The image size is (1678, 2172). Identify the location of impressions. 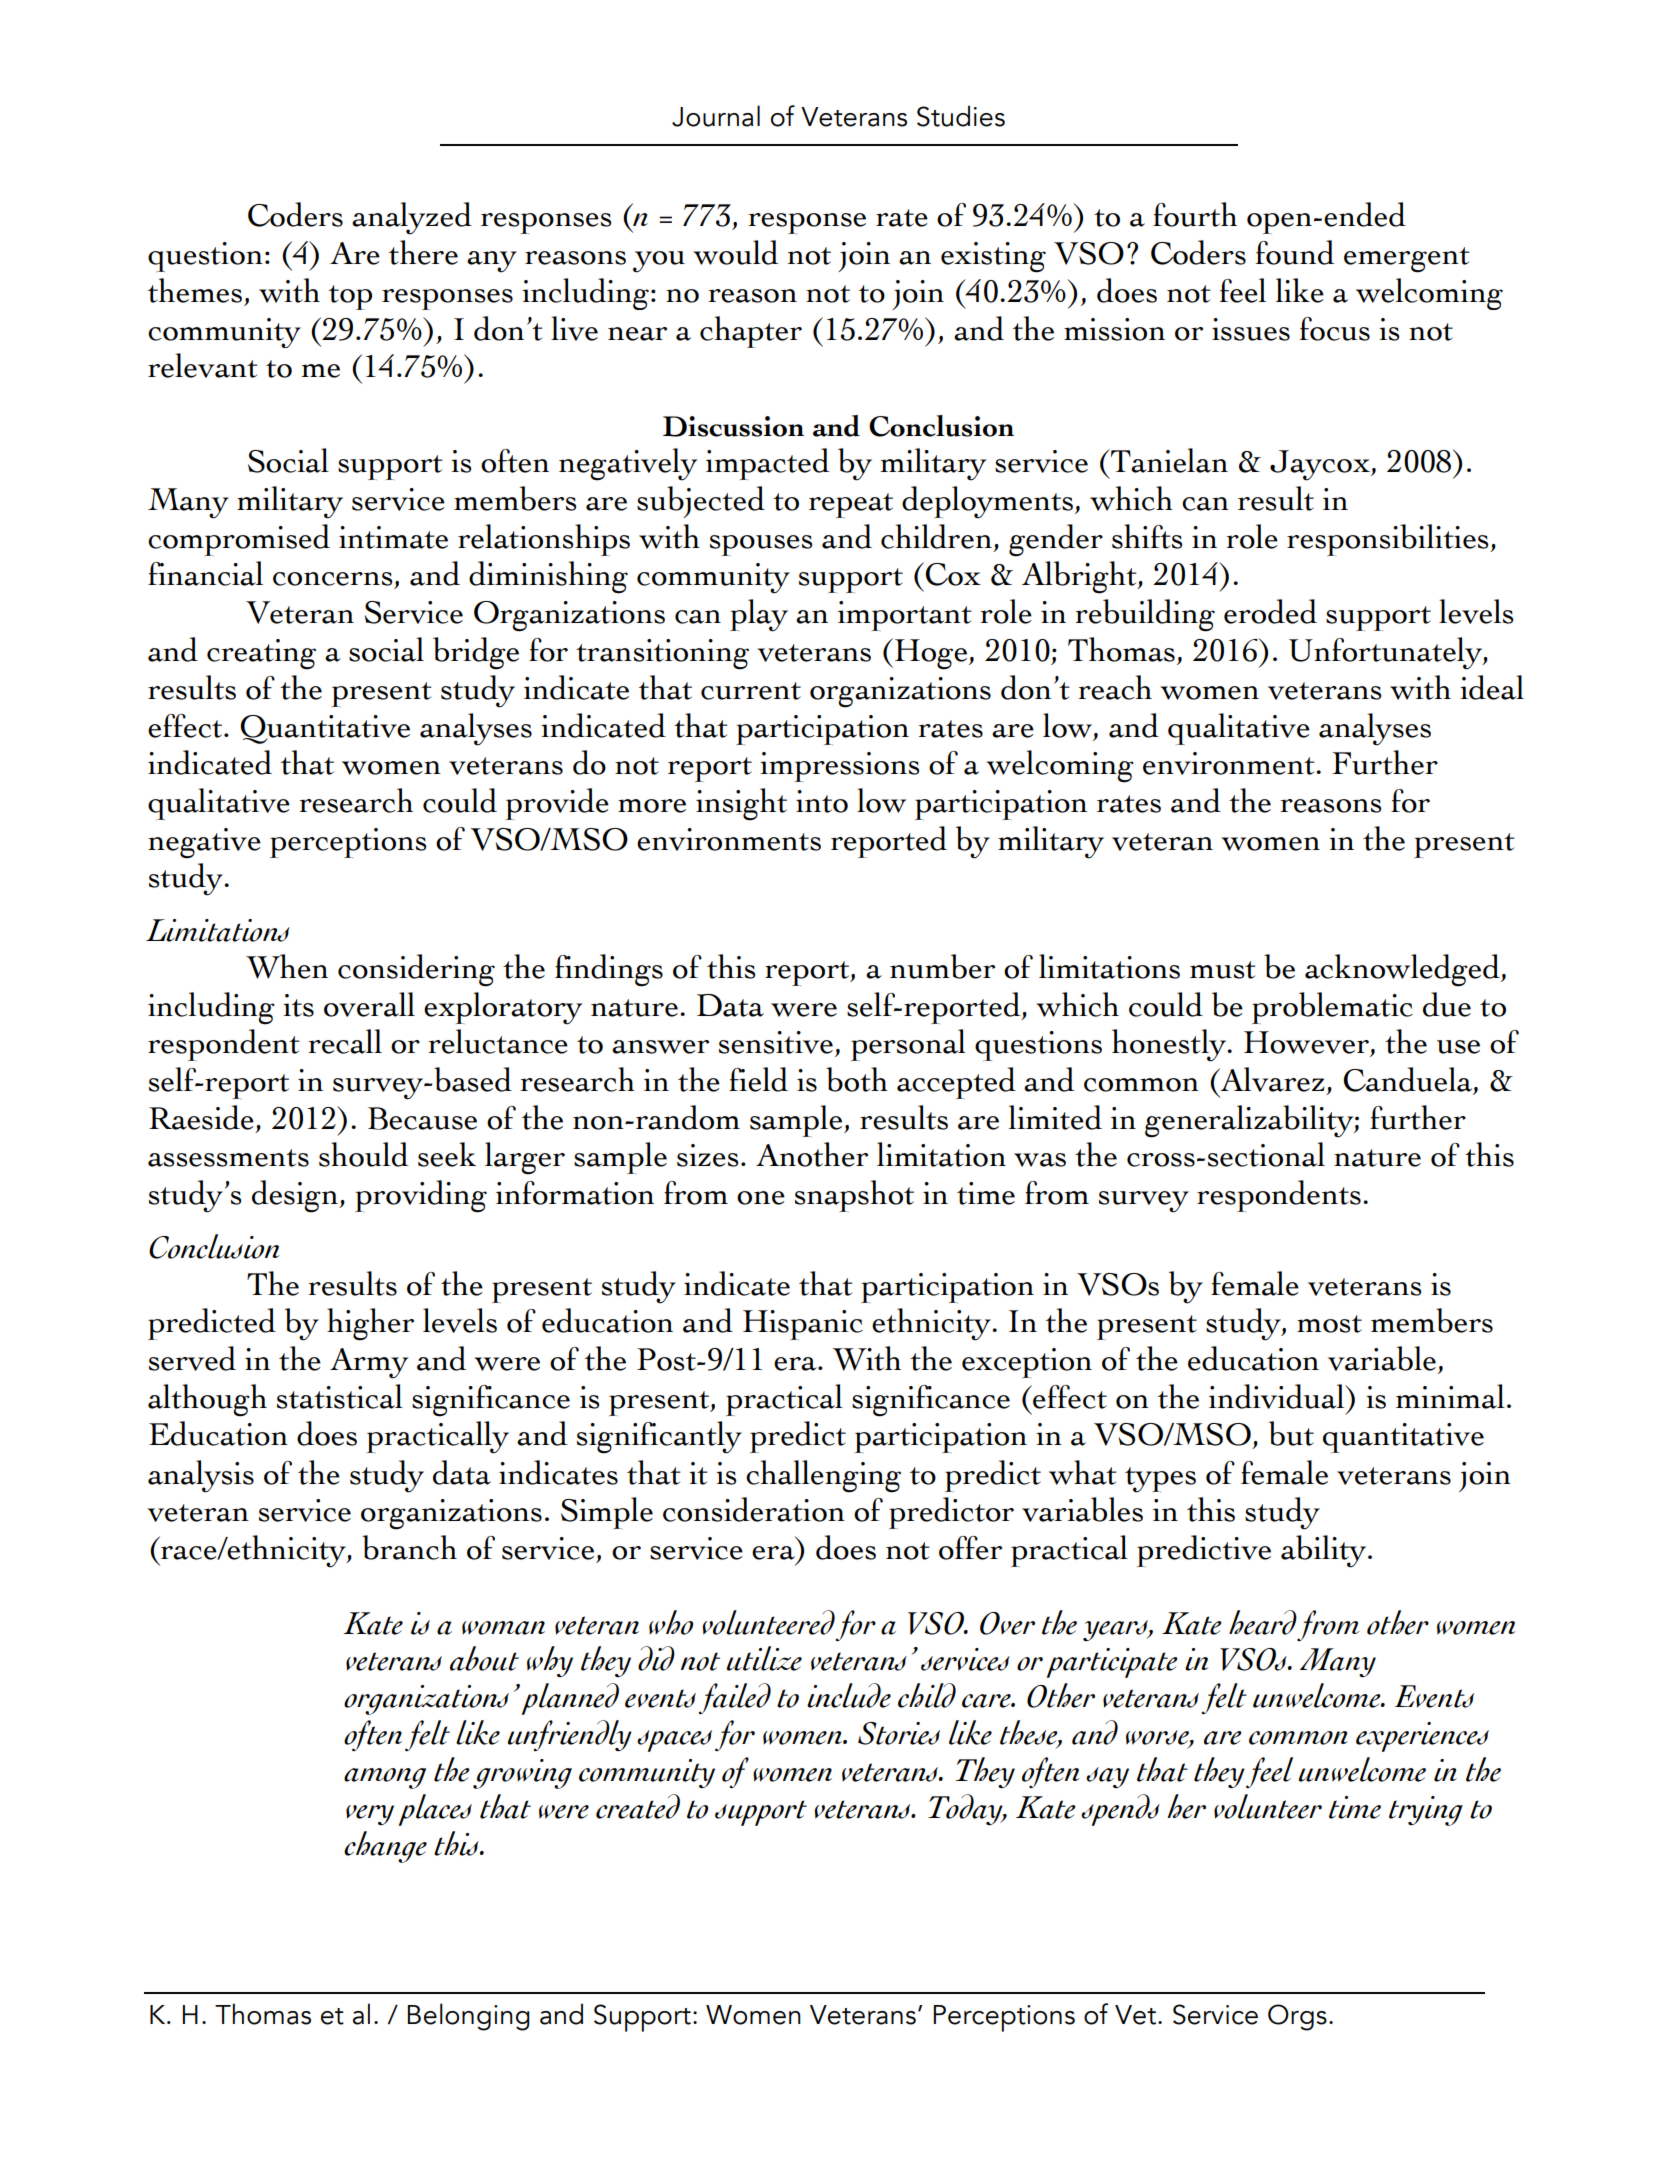
(839, 767).
